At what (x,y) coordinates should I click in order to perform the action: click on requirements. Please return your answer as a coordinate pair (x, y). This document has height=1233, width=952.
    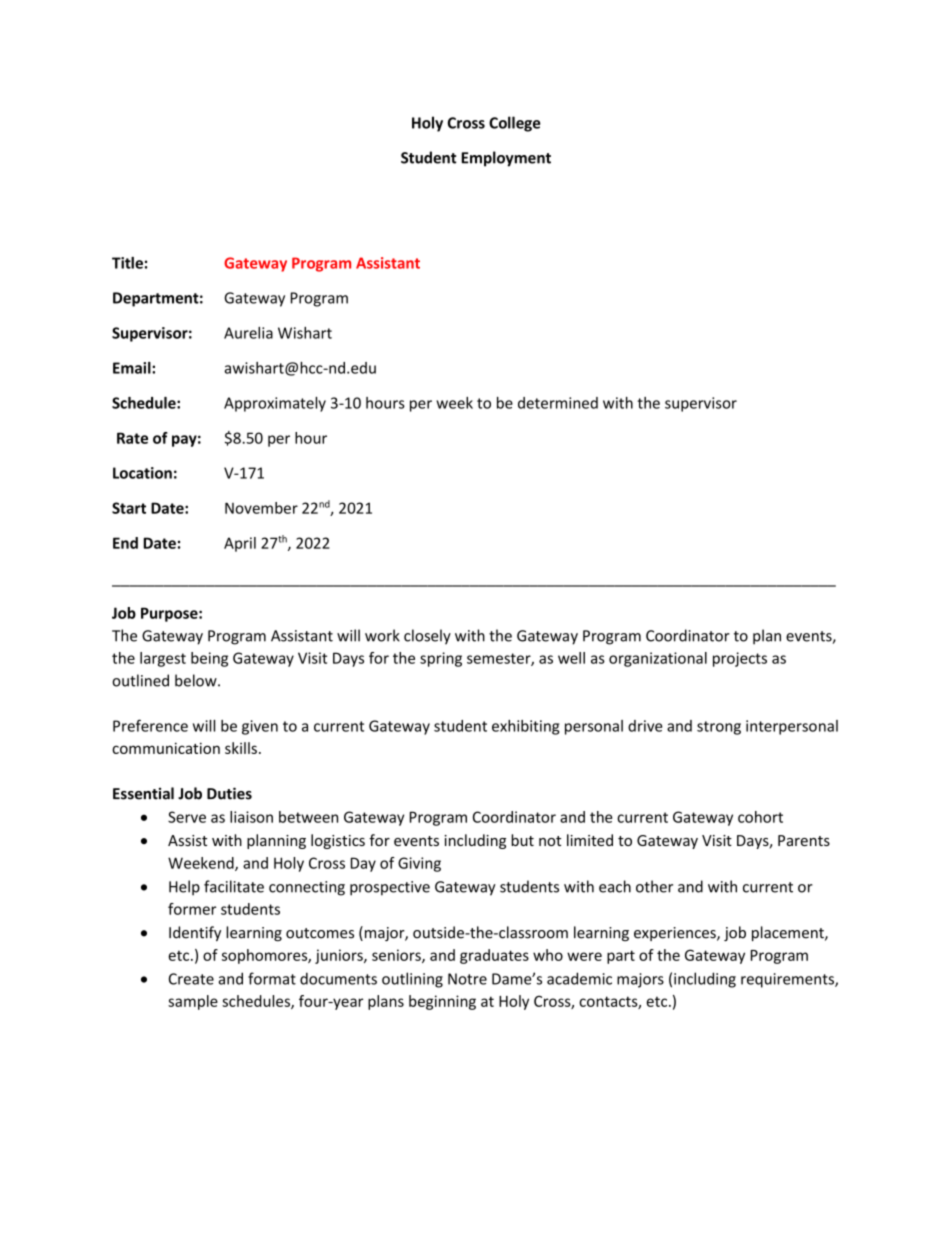
    Looking at the image, I should click on (788, 980).
